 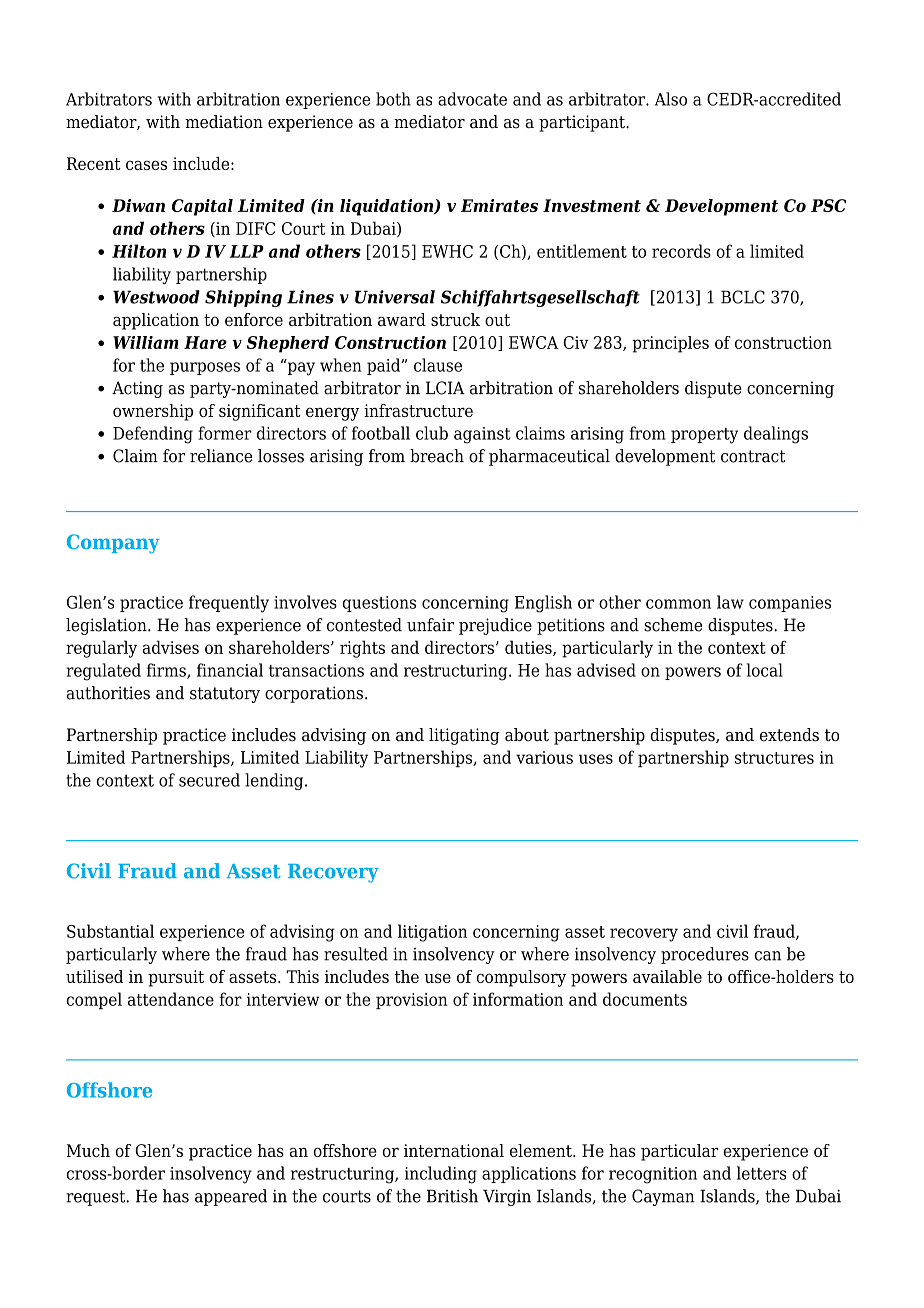 What do you see at coordinates (671, 99) in the screenshot?
I see `Also` at bounding box center [671, 99].
